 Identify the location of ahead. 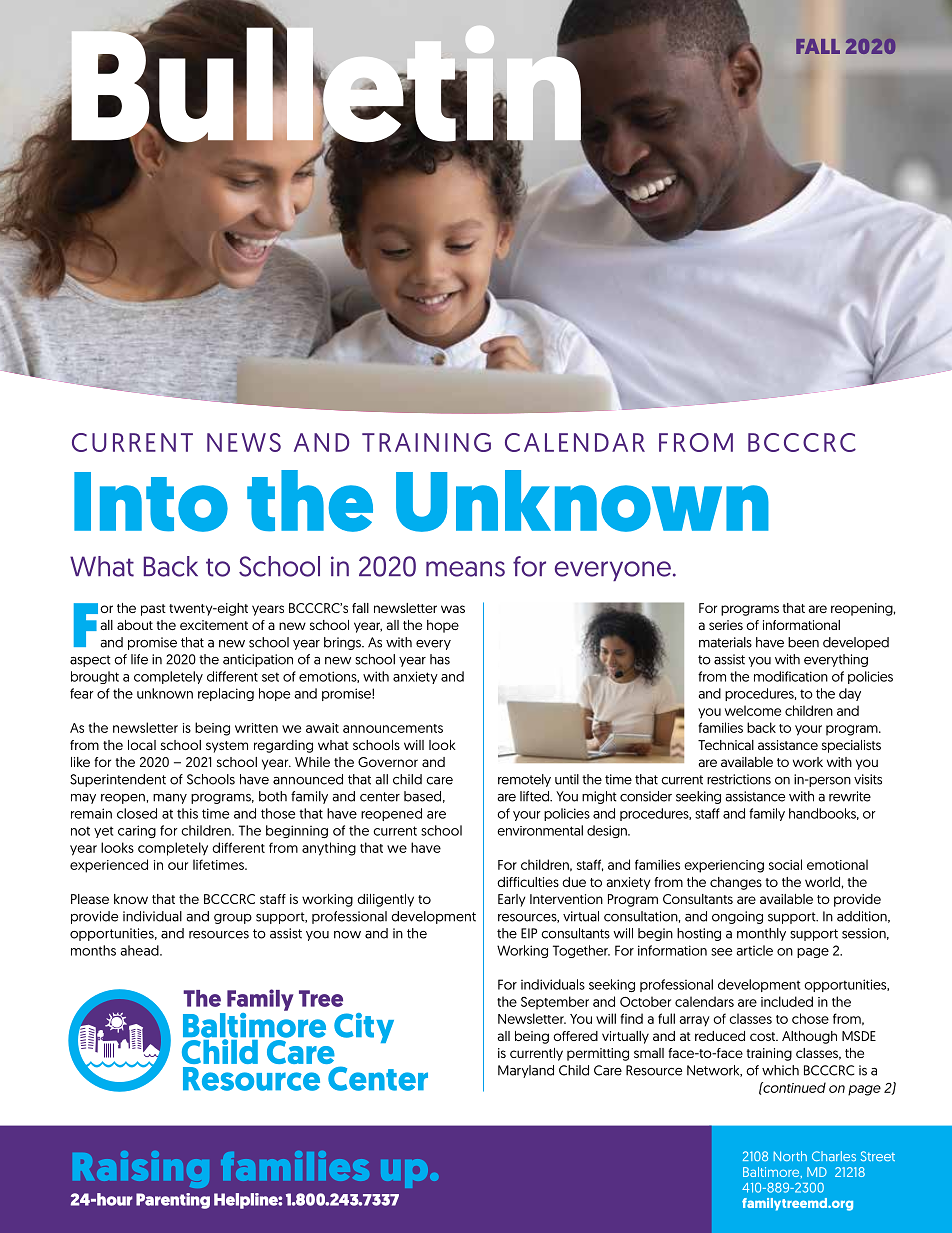
(140, 950).
